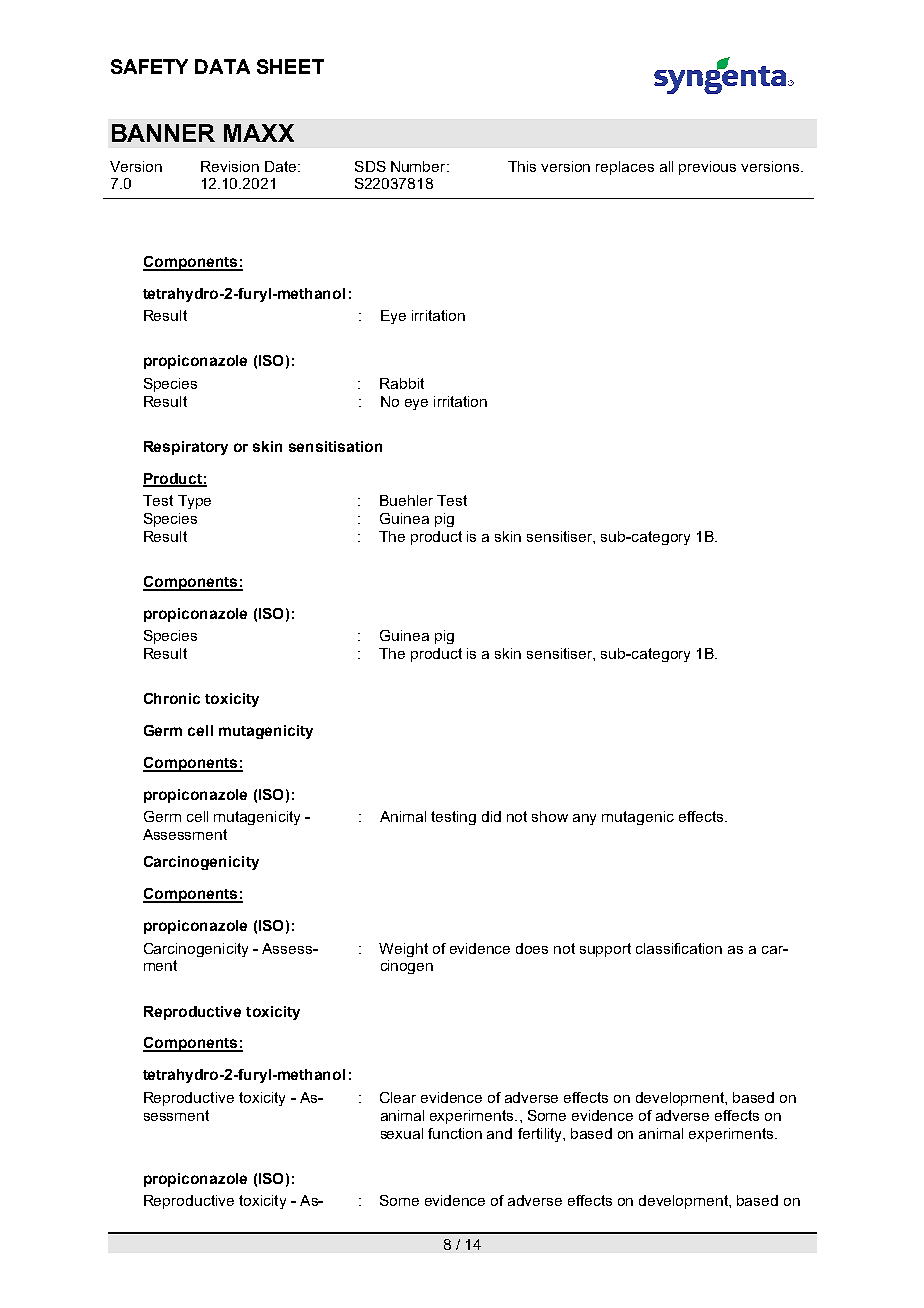  I want to click on Buehler, so click(406, 500).
